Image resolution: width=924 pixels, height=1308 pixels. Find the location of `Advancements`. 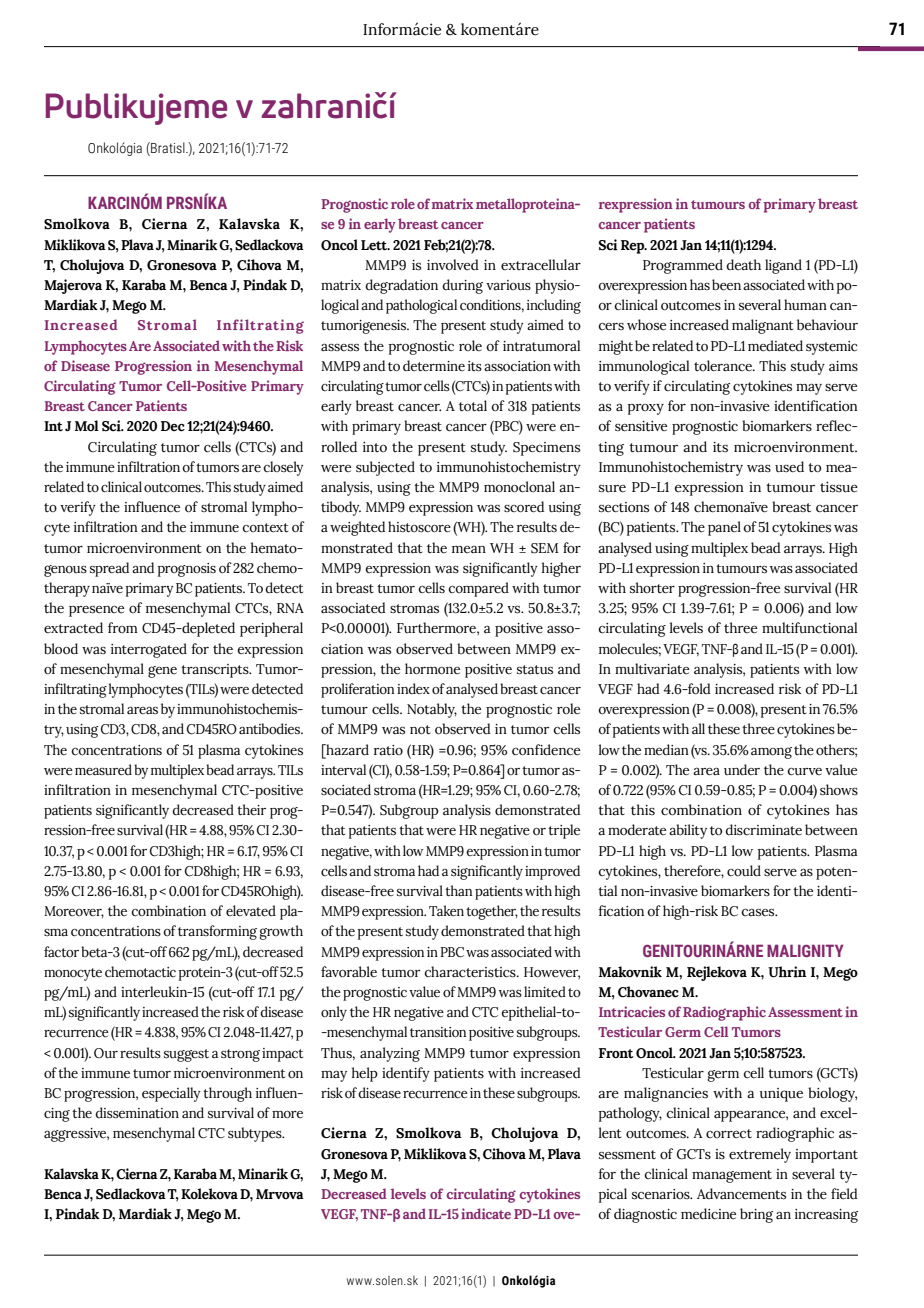

Advancements is located at coordinates (741, 1194).
